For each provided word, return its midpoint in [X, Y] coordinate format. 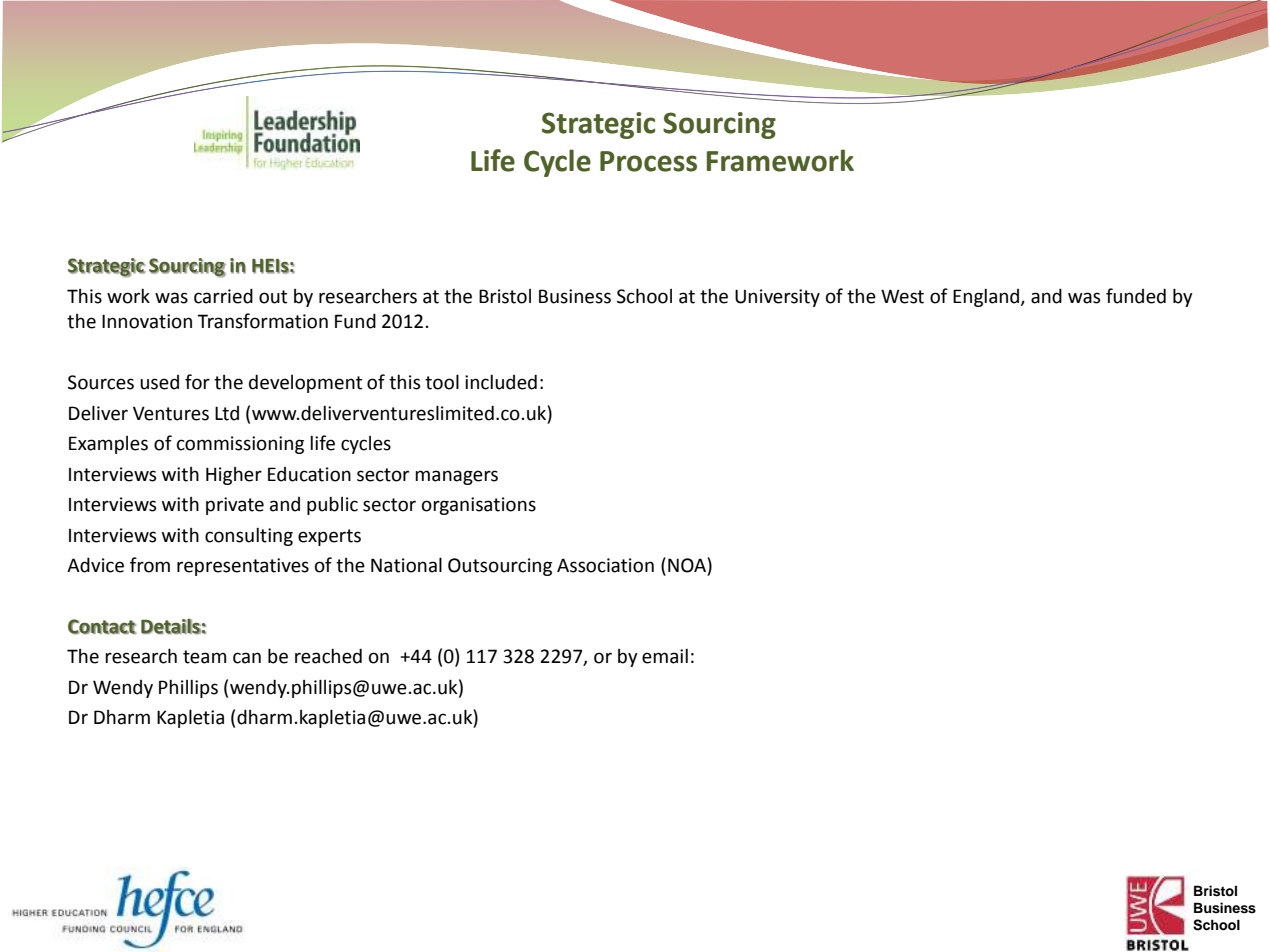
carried [223, 296]
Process [648, 161]
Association [605, 565]
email [665, 656]
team [204, 657]
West [902, 296]
